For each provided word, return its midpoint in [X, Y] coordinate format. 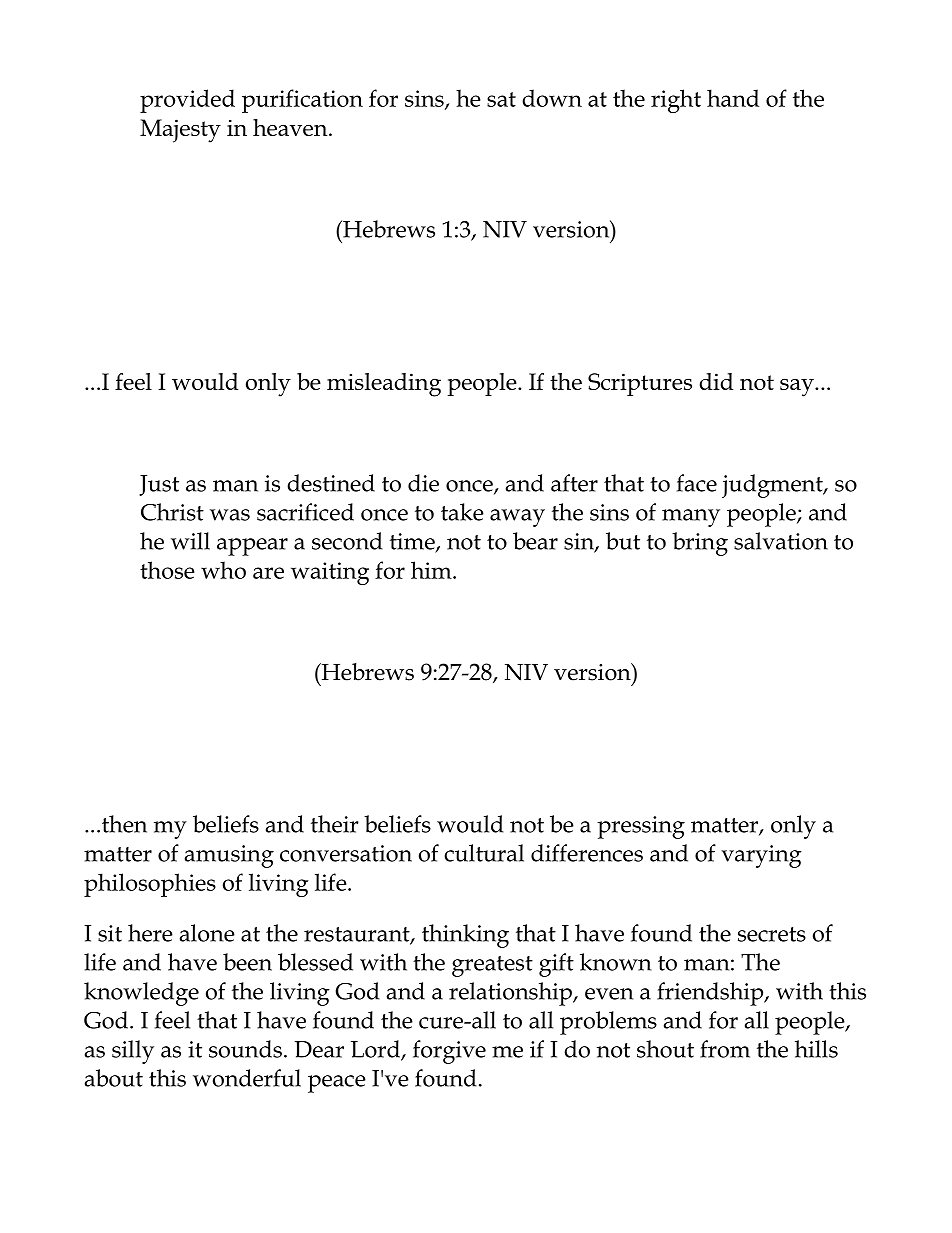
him [432, 570]
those [167, 570]
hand [733, 98]
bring [700, 544]
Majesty [180, 131]
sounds [245, 1049]
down [552, 98]
